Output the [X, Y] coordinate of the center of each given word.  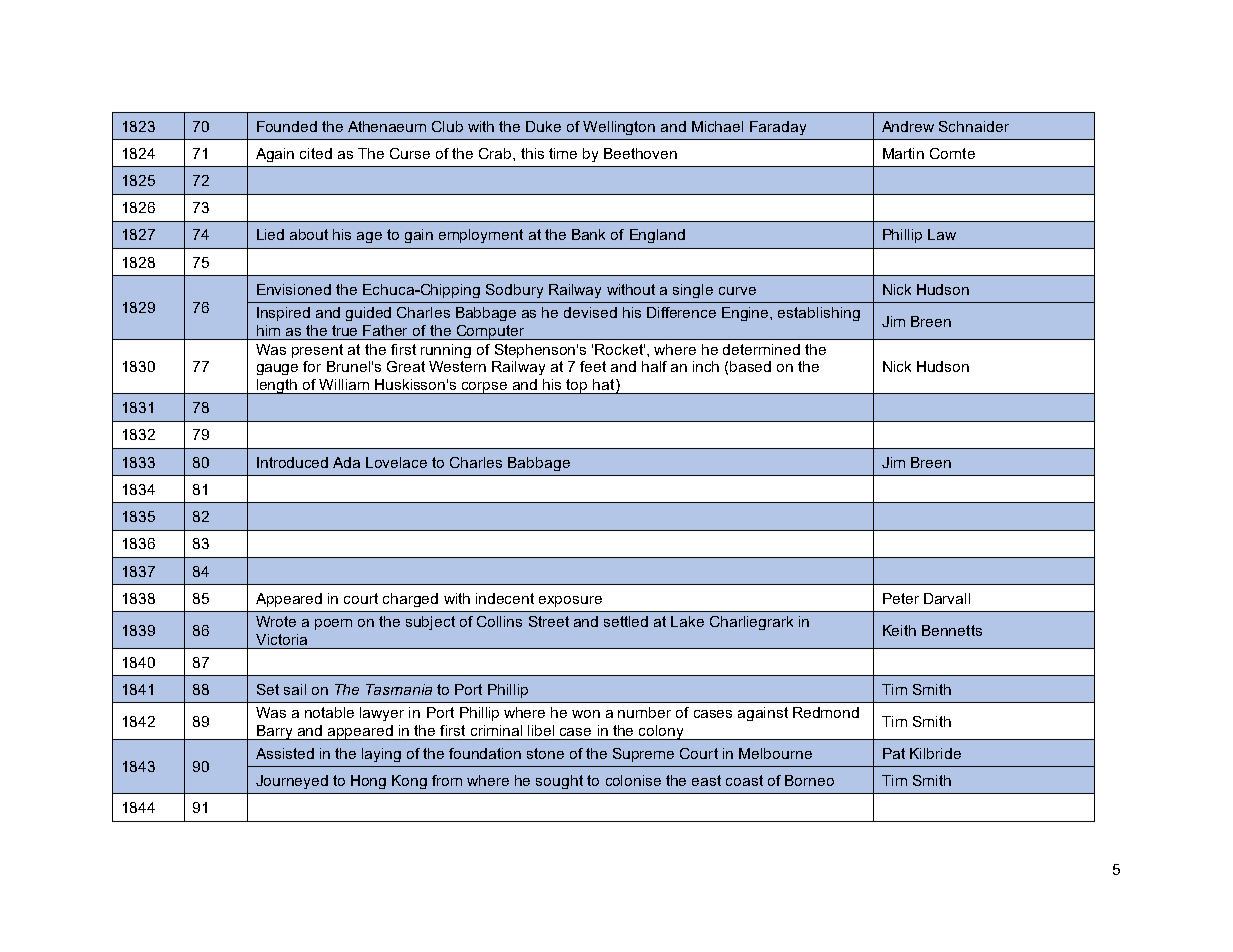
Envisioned [294, 289]
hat [605, 386]
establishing [819, 314]
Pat [894, 753]
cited [316, 153]
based [750, 366]
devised [590, 312]
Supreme [643, 755]
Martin [903, 153]
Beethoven [640, 153]
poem [333, 624]
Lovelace [396, 462]
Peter [901, 598]
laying [381, 755]
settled [626, 621]
